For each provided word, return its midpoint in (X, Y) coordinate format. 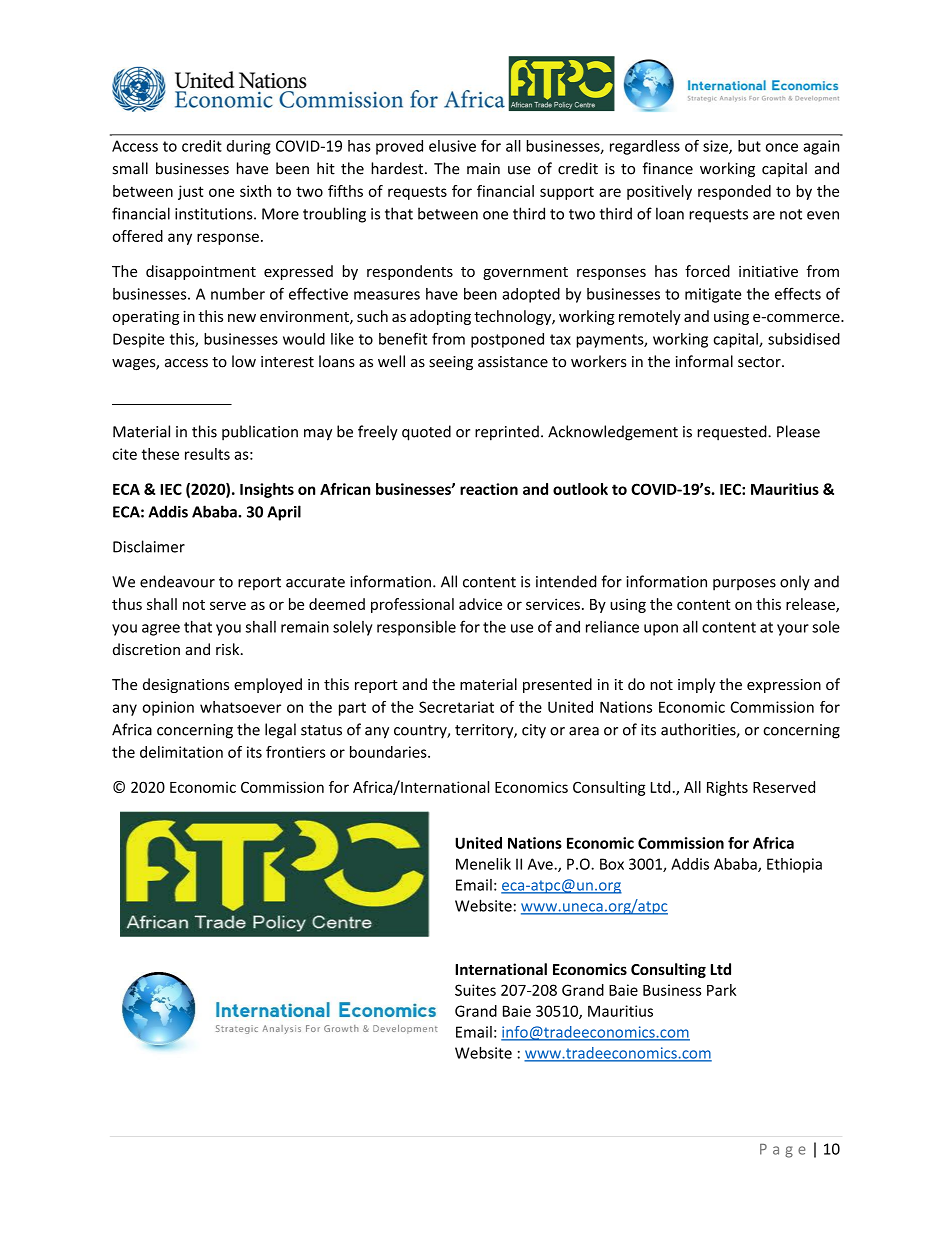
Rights (727, 788)
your (793, 630)
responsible (416, 628)
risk (229, 649)
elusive (452, 146)
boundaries (389, 752)
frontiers (295, 752)
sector (760, 362)
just (191, 192)
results (207, 454)
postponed (507, 340)
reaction (489, 489)
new (242, 317)
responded (734, 192)
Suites (475, 990)
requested (733, 433)
